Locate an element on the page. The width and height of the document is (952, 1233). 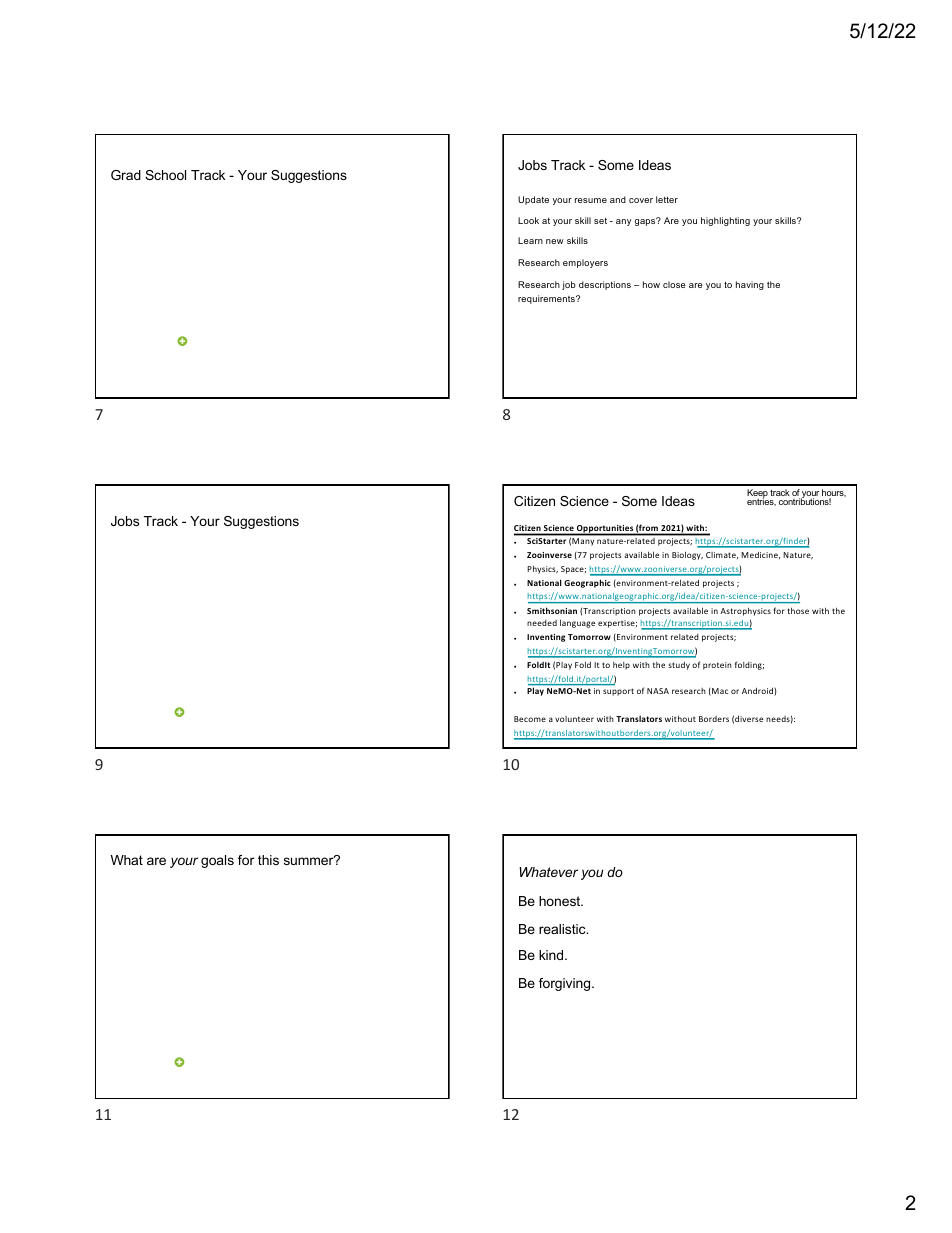
goals is located at coordinates (217, 861).
